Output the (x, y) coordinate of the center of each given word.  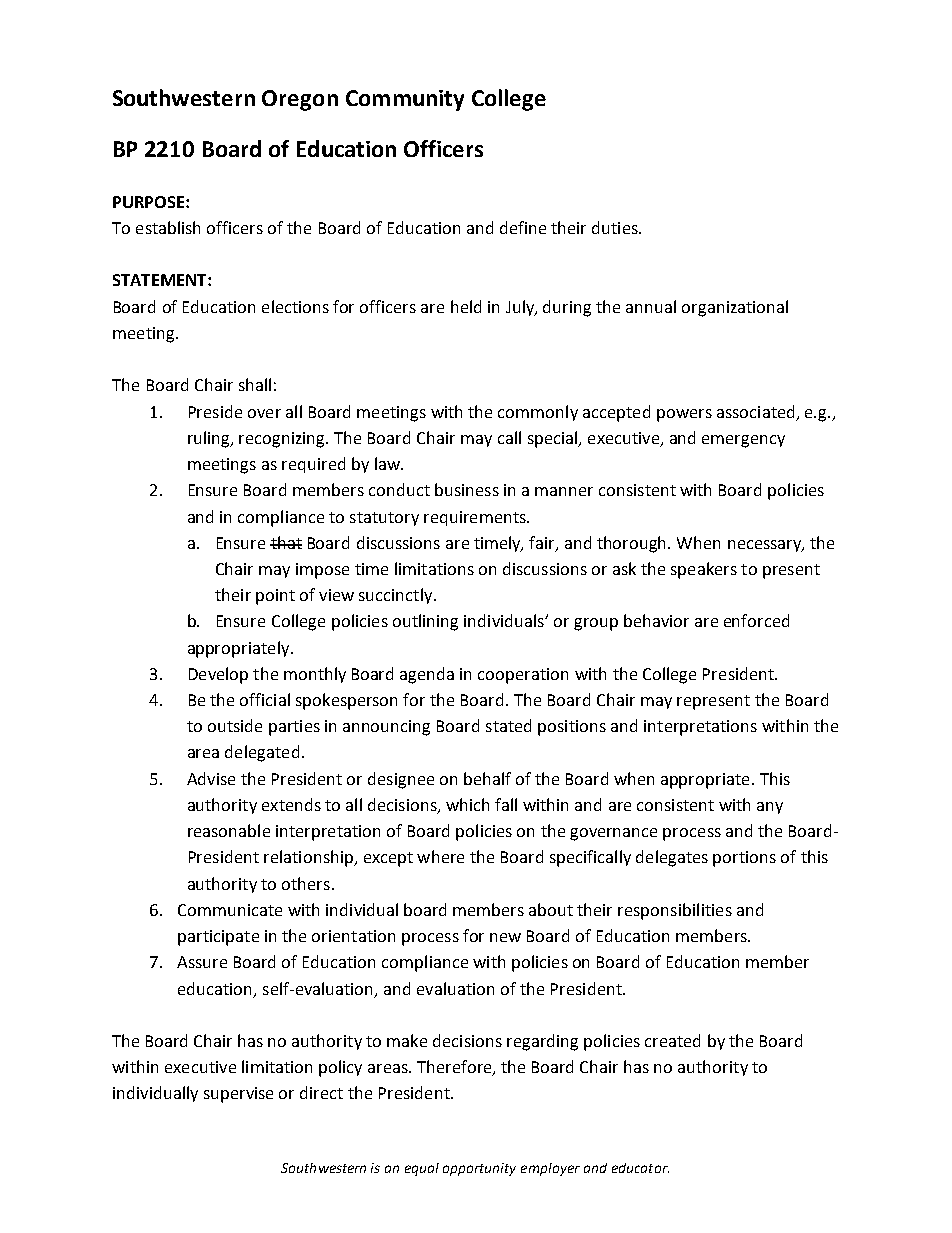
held (466, 306)
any (770, 808)
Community (405, 100)
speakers (704, 570)
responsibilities (675, 911)
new (505, 937)
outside (235, 725)
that (286, 542)
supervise (238, 1095)
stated (508, 725)
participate (218, 938)
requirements (476, 518)
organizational (735, 308)
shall (255, 384)
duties (616, 227)
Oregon (300, 100)
